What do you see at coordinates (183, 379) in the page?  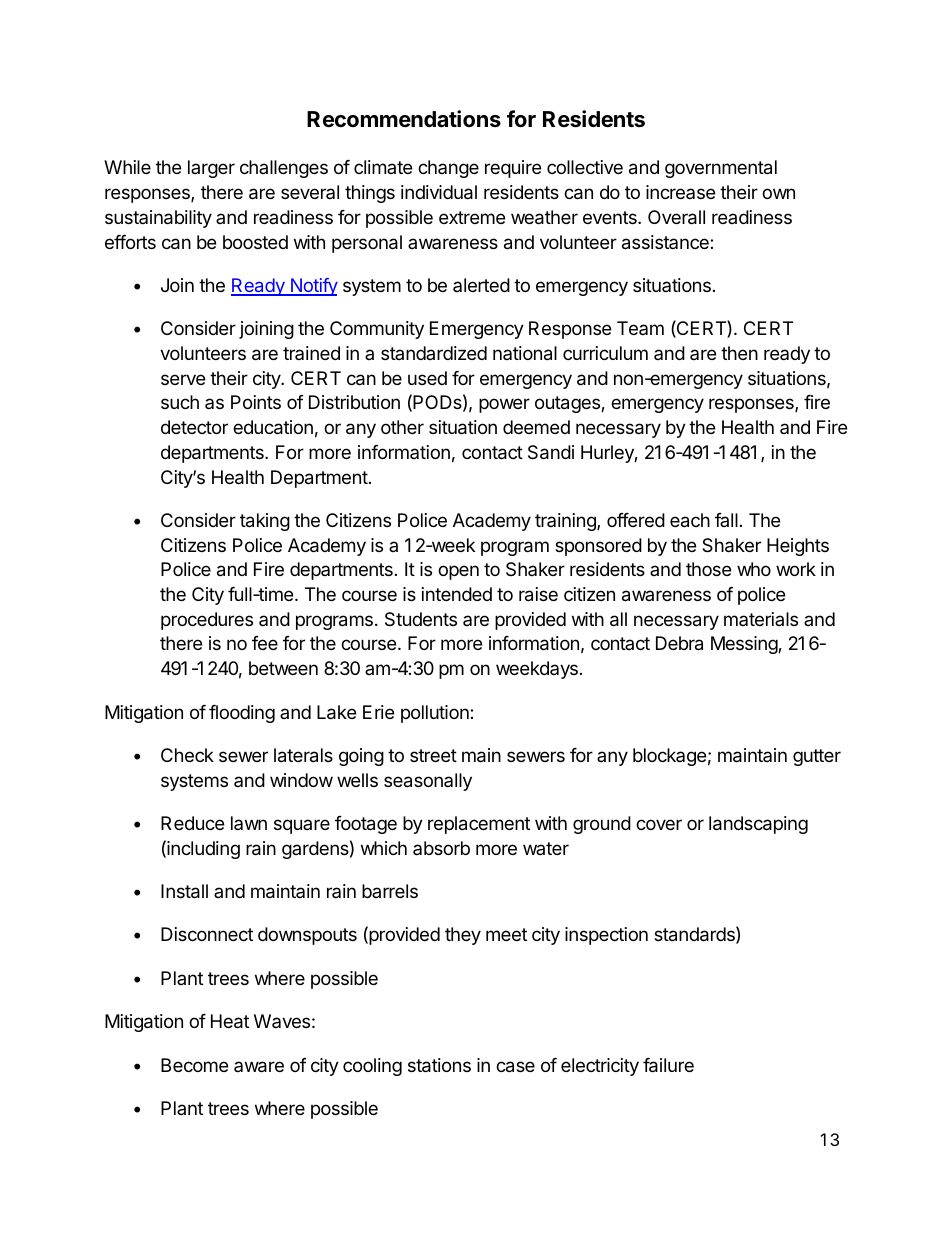 I see `serve` at bounding box center [183, 379].
